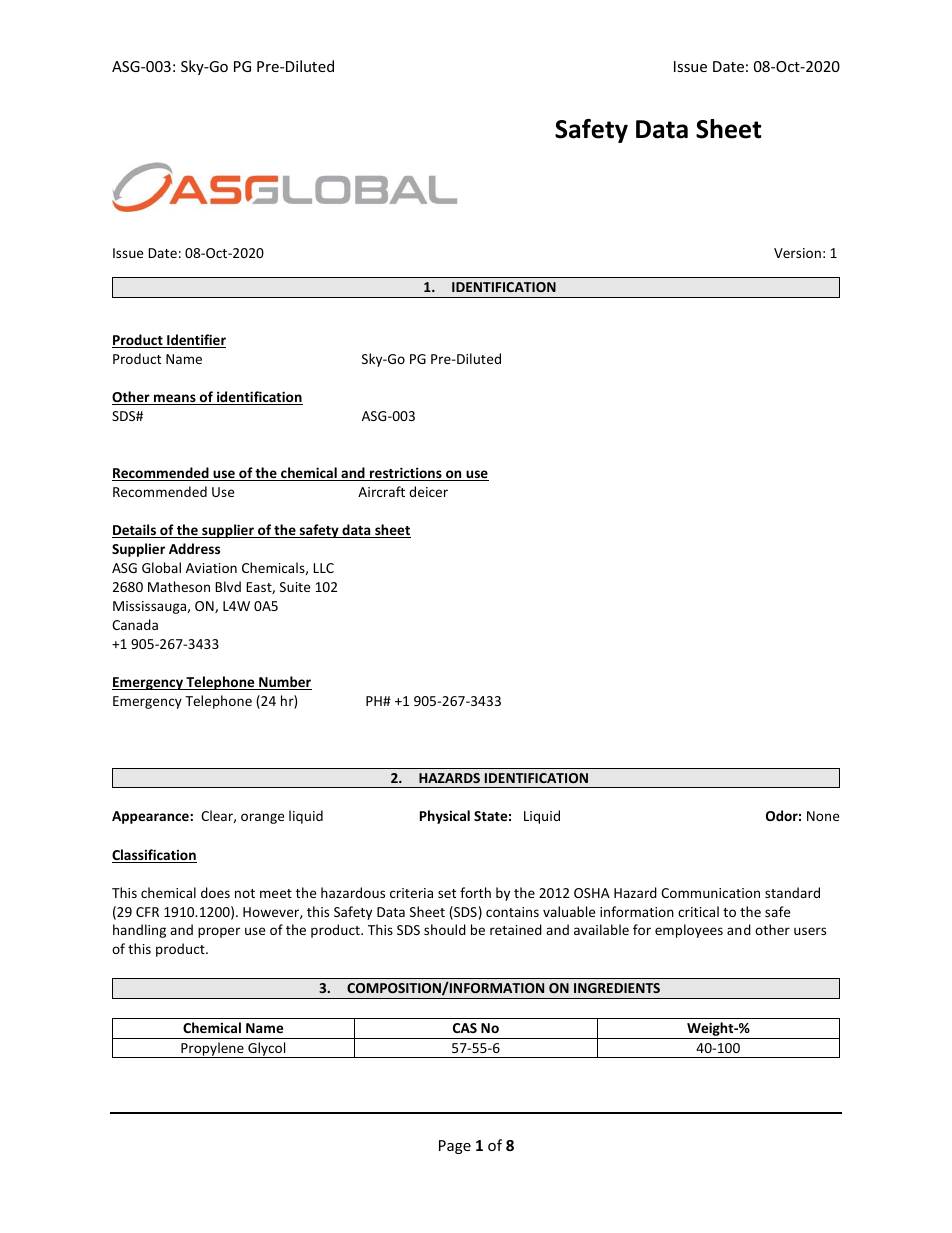  Describe the element at coordinates (194, 548) in the screenshot. I see `Address` at that location.
